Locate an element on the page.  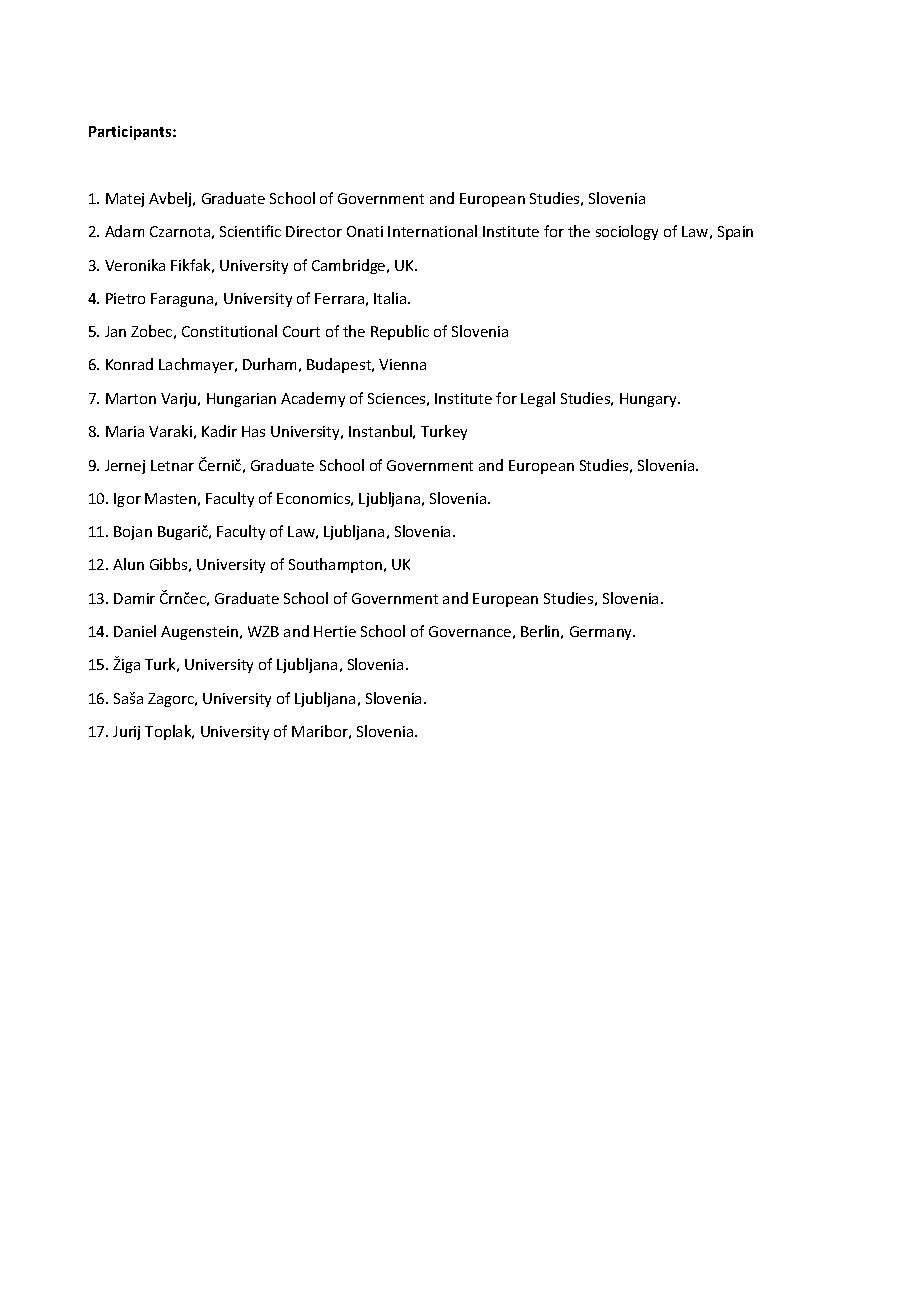
Legal is located at coordinates (538, 399).
